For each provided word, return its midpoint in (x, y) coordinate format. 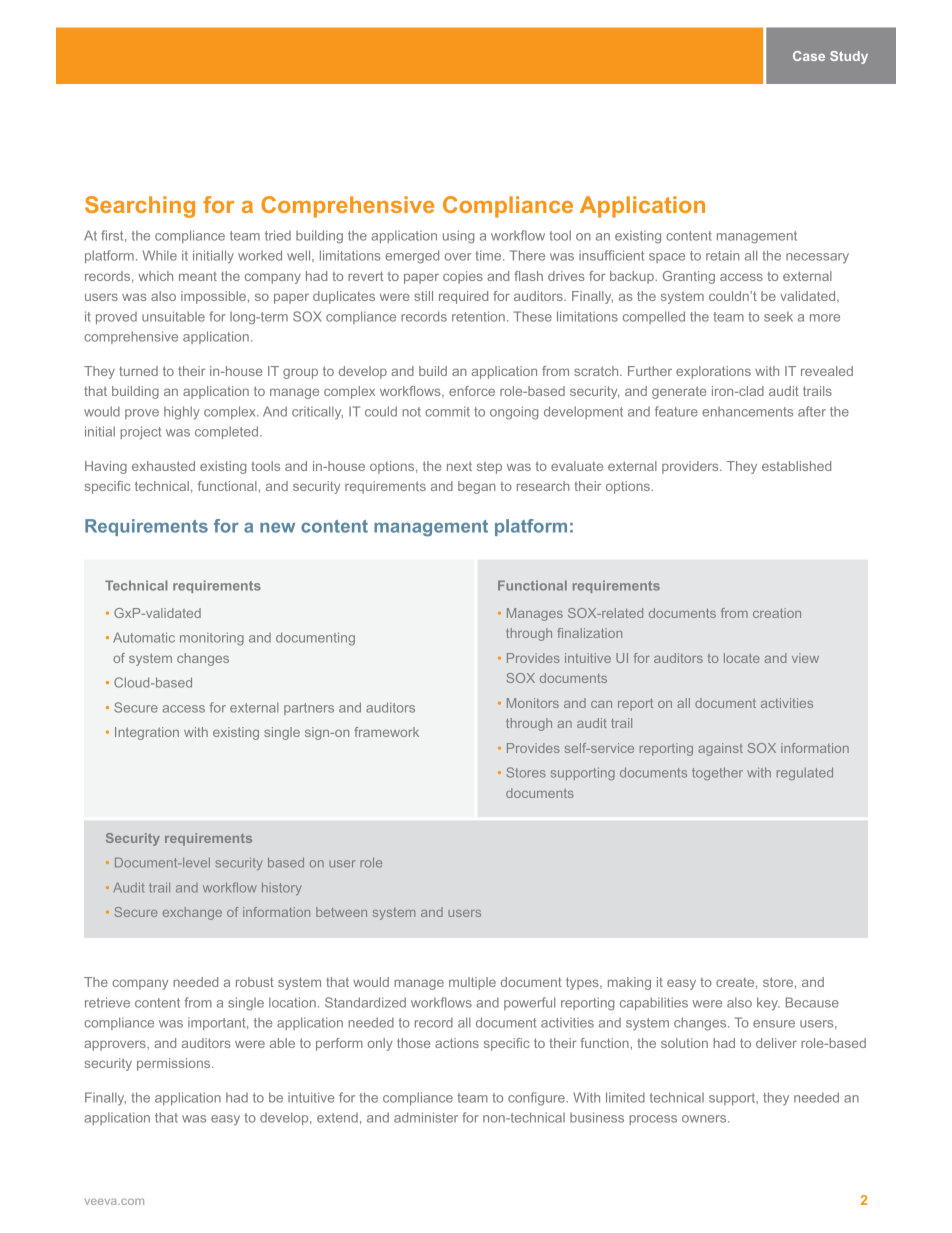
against (720, 749)
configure (537, 1099)
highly (182, 413)
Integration (147, 733)
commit (447, 411)
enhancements (747, 412)
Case (809, 56)
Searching (140, 207)
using (459, 237)
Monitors (533, 703)
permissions (175, 1064)
